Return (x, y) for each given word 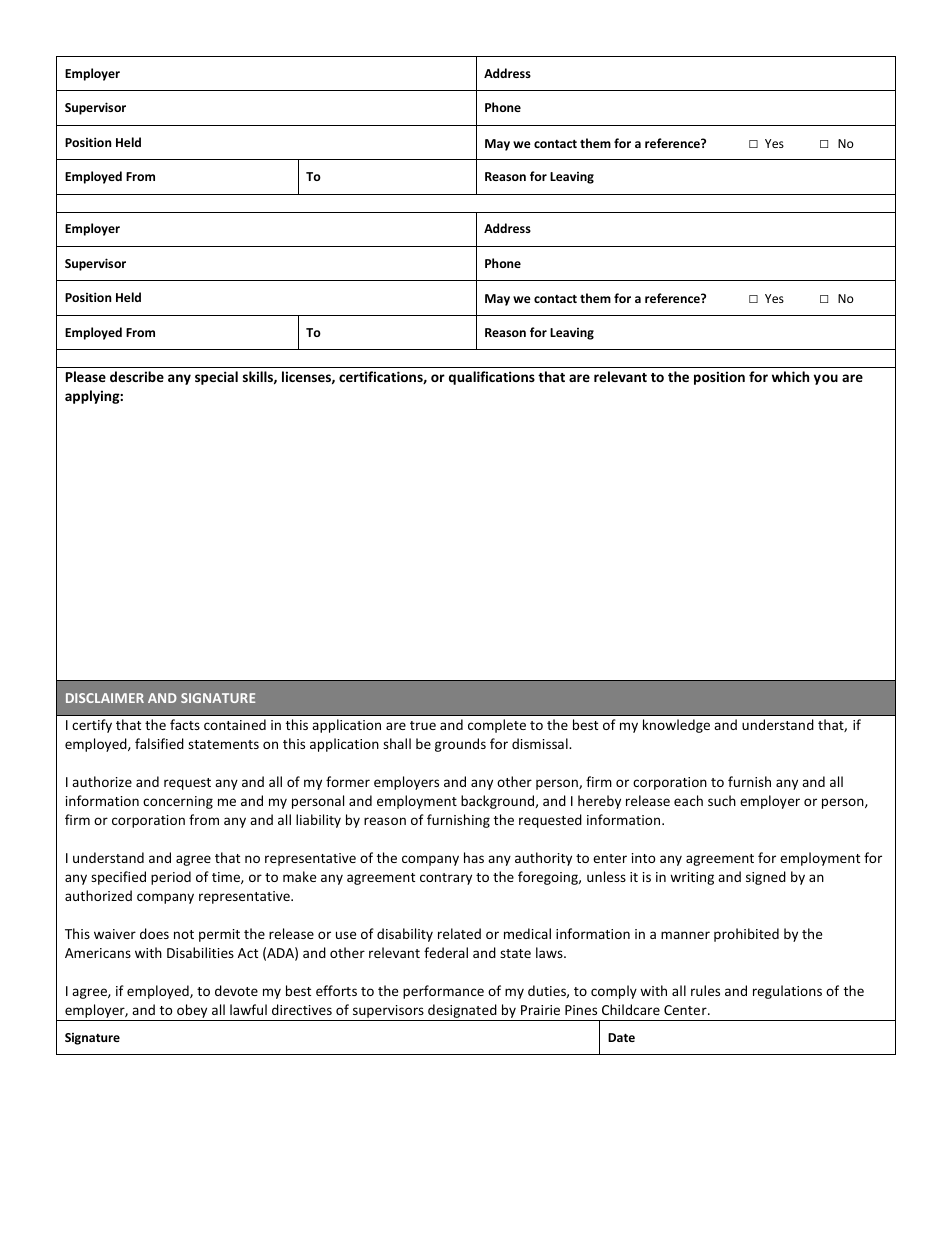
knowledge (676, 726)
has (474, 857)
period (171, 878)
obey (192, 1012)
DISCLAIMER (105, 698)
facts (185, 724)
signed (766, 878)
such (722, 800)
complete (497, 726)
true (423, 725)
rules (705, 990)
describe (137, 376)
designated (462, 1012)
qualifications (492, 378)
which (790, 376)
